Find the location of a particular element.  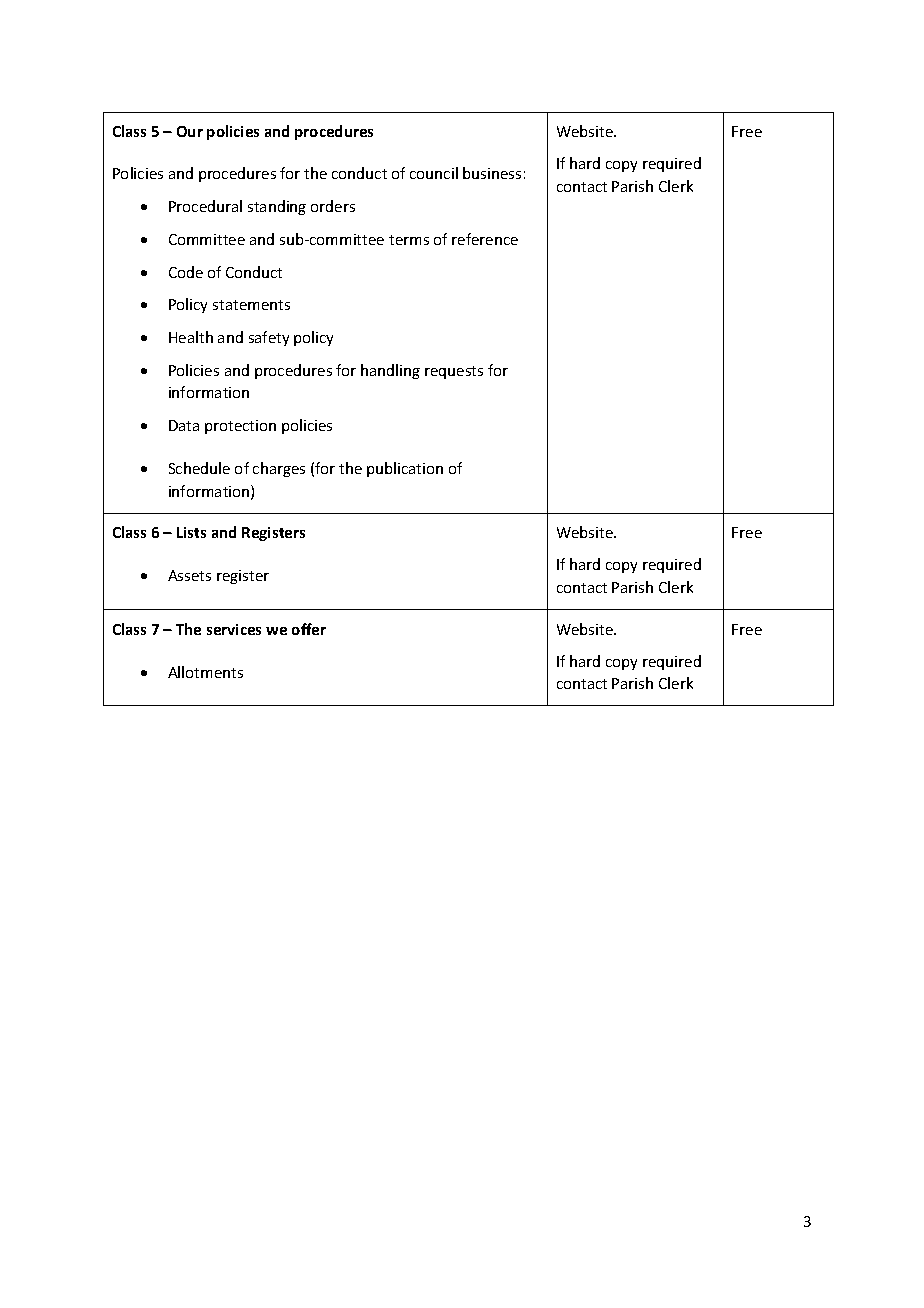

handling is located at coordinates (390, 371).
